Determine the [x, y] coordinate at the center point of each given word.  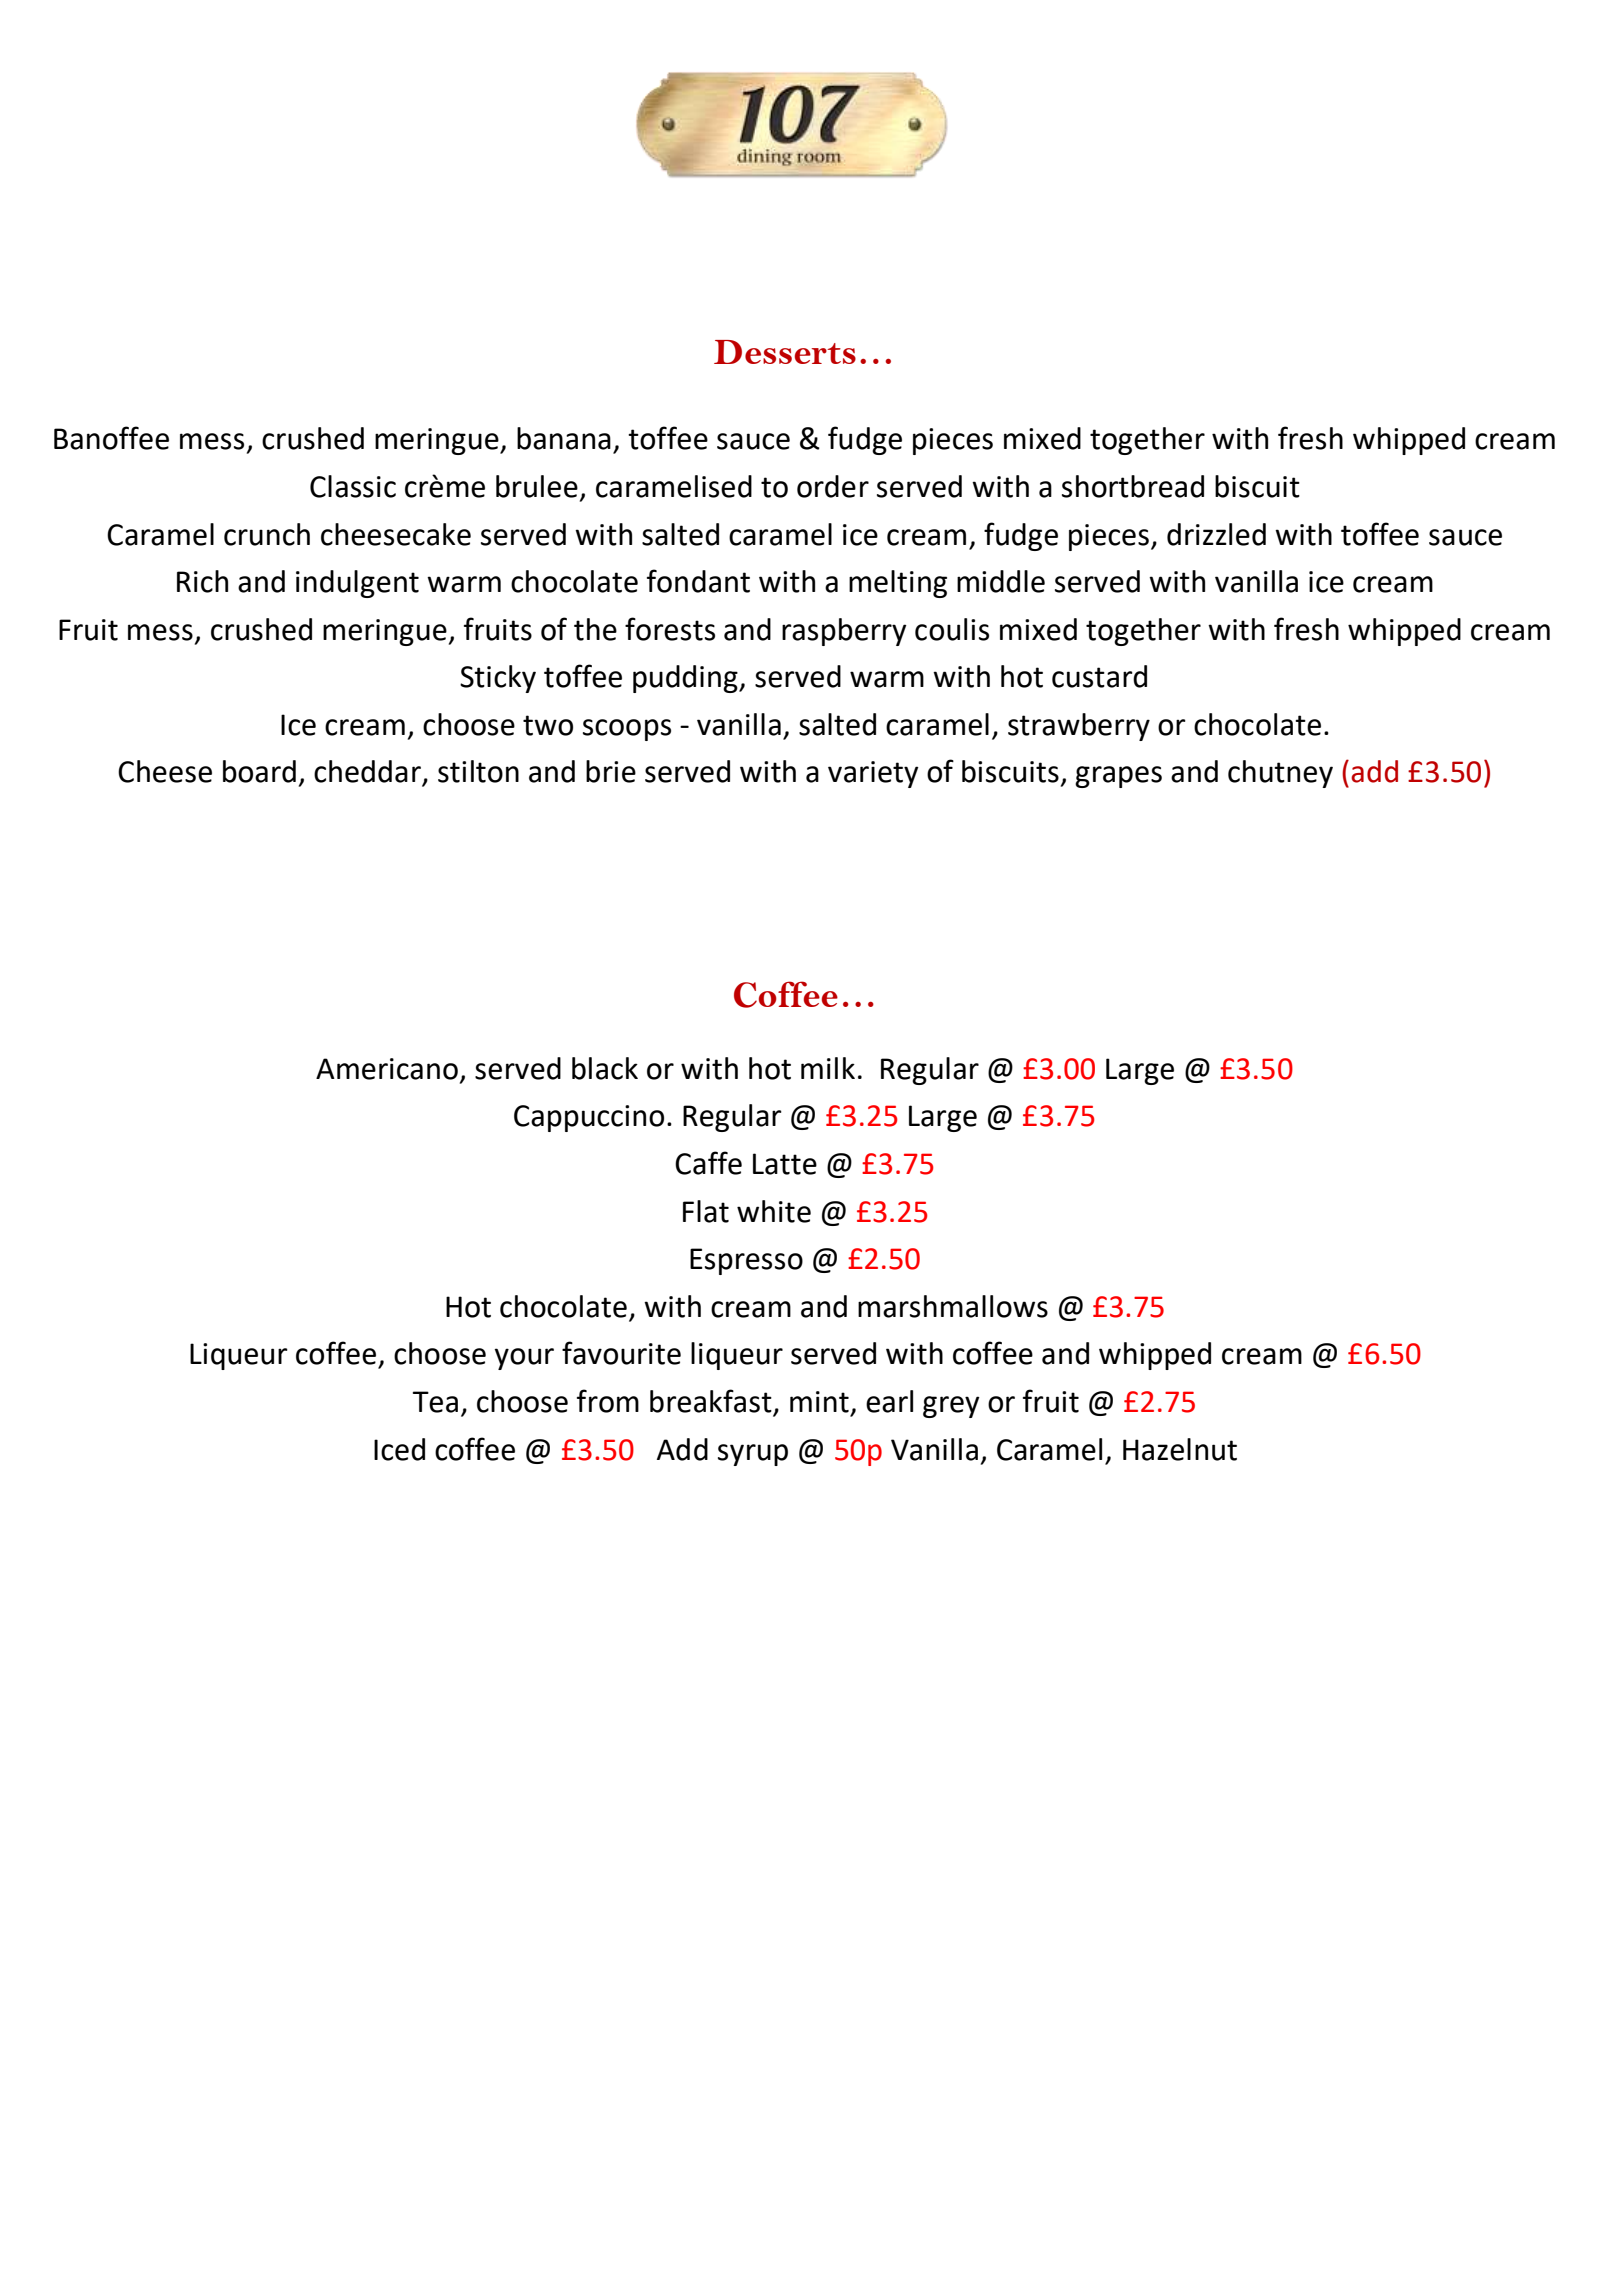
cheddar [369, 772]
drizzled [1216, 534]
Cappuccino [589, 1118]
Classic [353, 486]
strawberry [1079, 727]
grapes [1118, 777]
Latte [785, 1164]
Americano [387, 1069]
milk [828, 1068]
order [833, 486]
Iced [399, 1449]
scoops [627, 730]
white [774, 1211]
